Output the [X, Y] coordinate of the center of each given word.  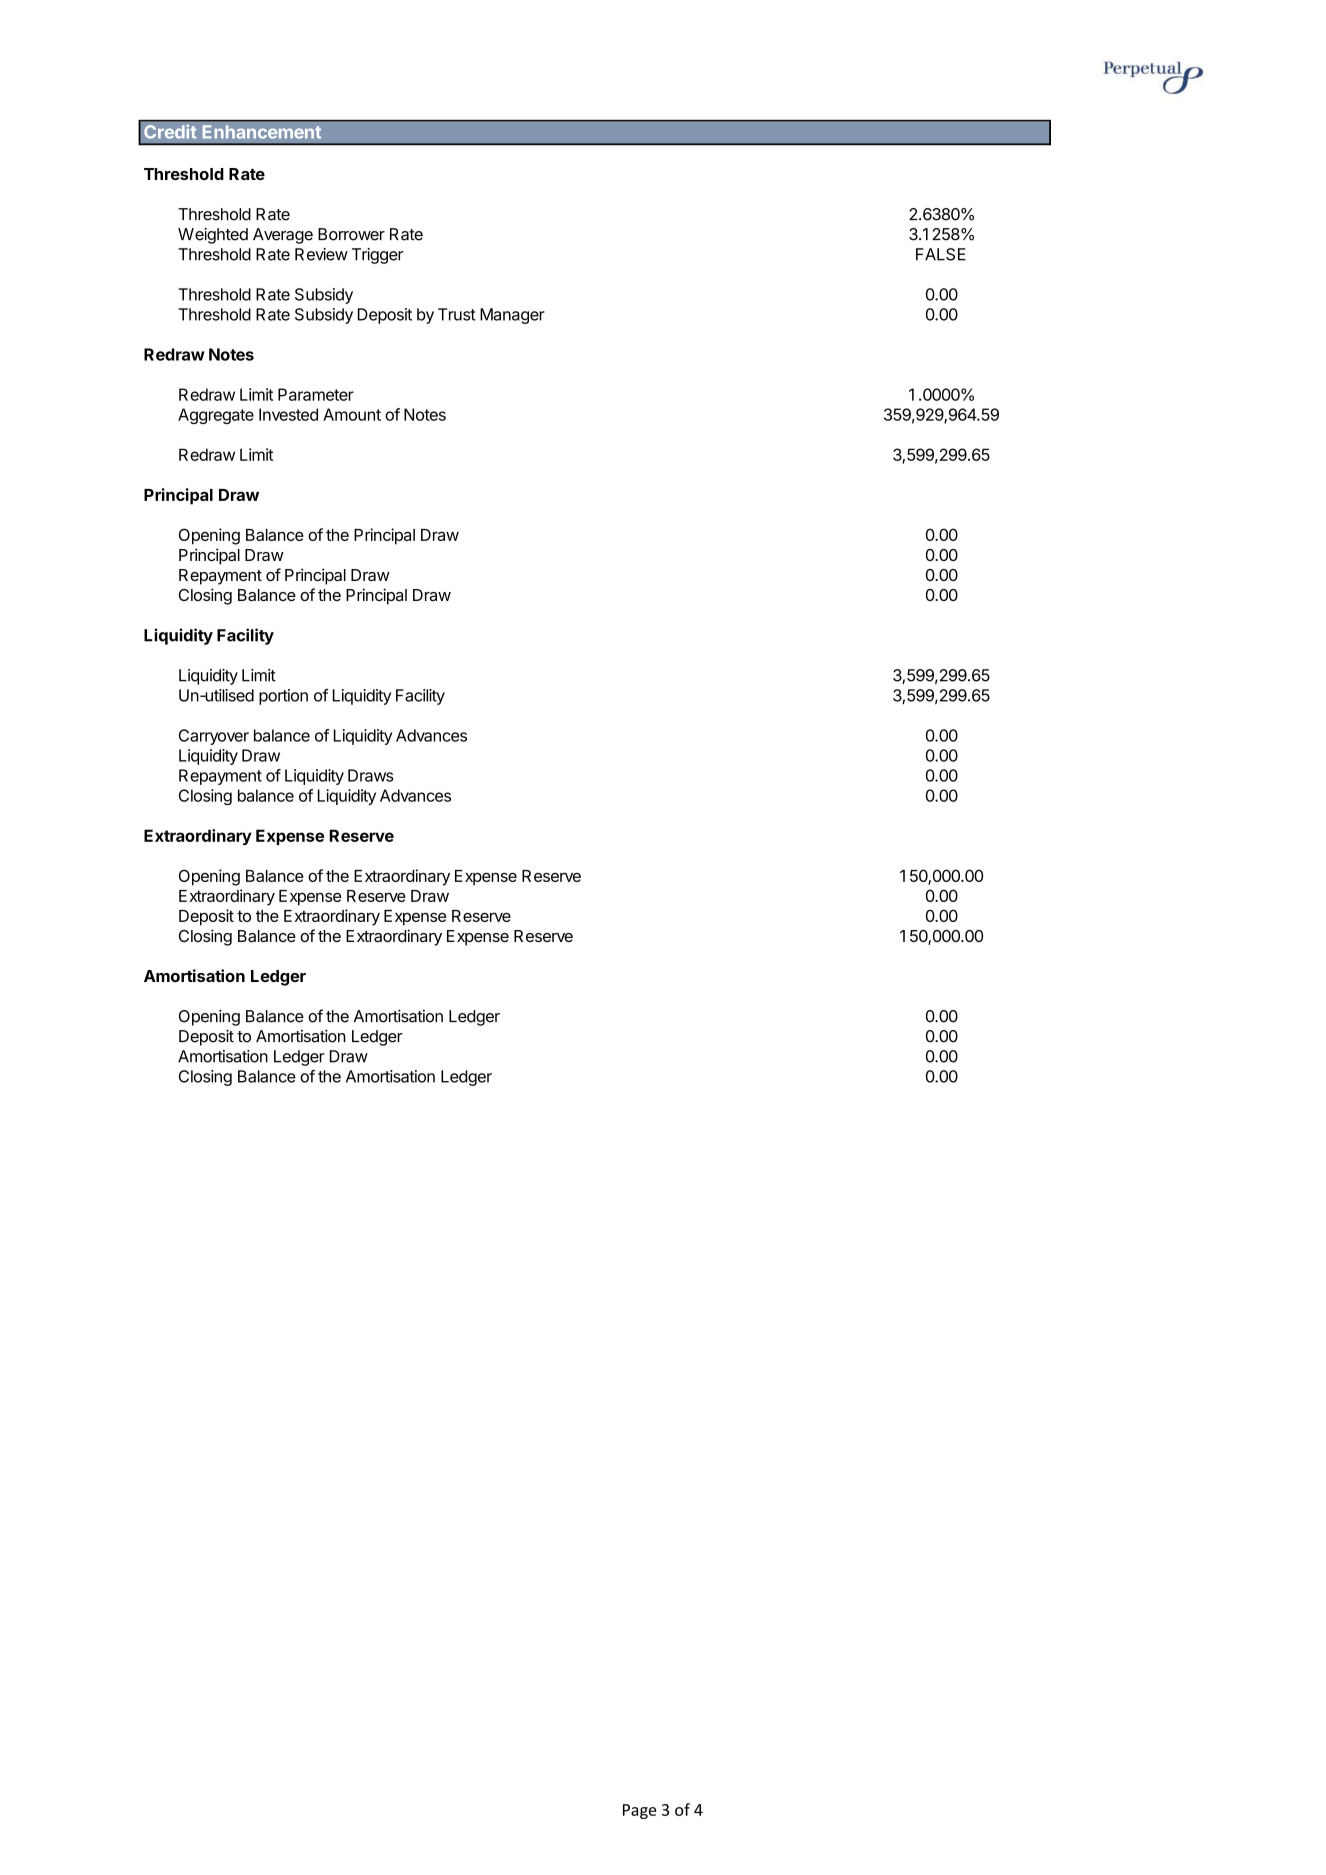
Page [639, 1811]
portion [283, 697]
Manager [512, 316]
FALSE [941, 254]
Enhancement [262, 132]
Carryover [214, 737]
